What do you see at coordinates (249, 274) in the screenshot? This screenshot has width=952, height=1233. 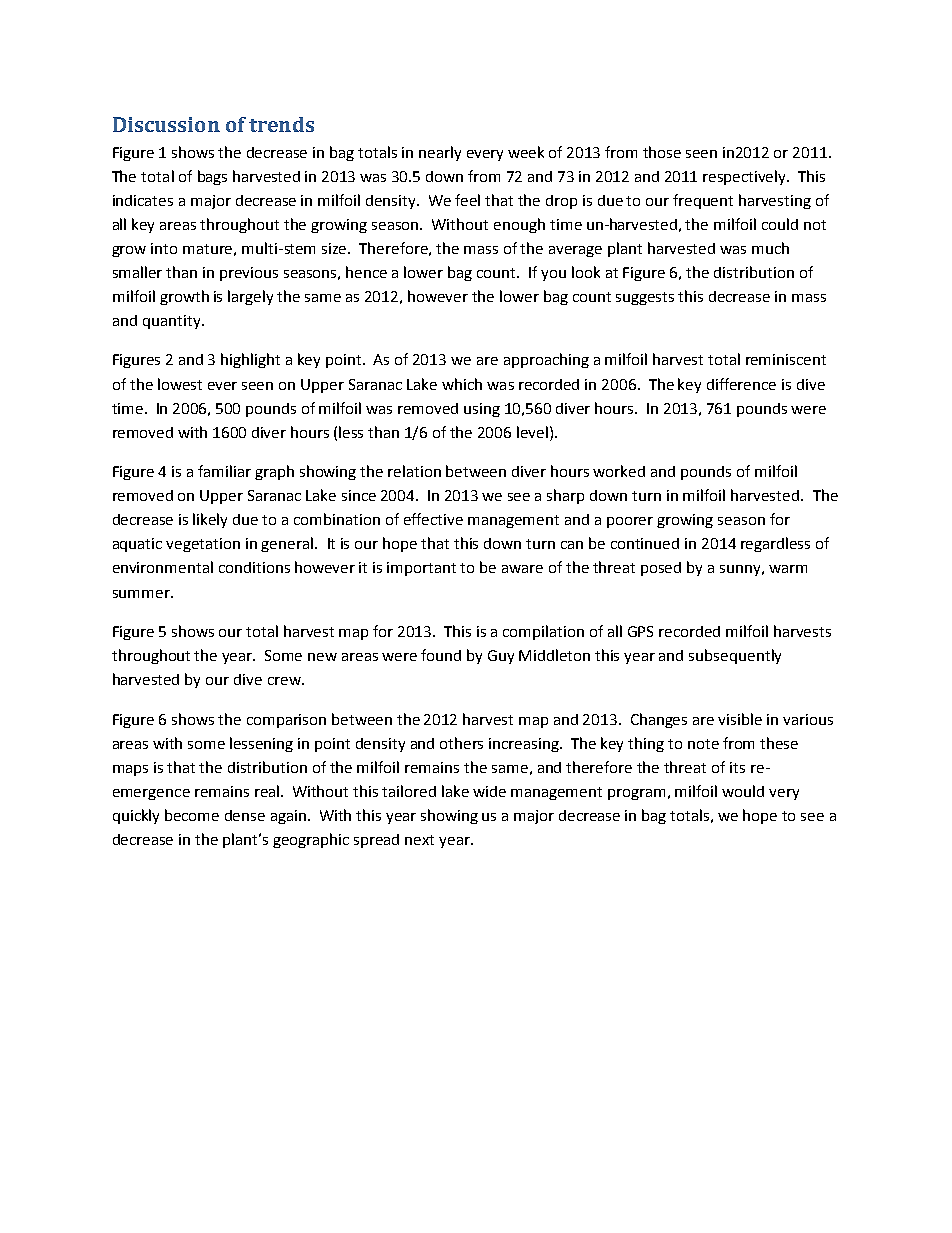 I see `previous` at bounding box center [249, 274].
